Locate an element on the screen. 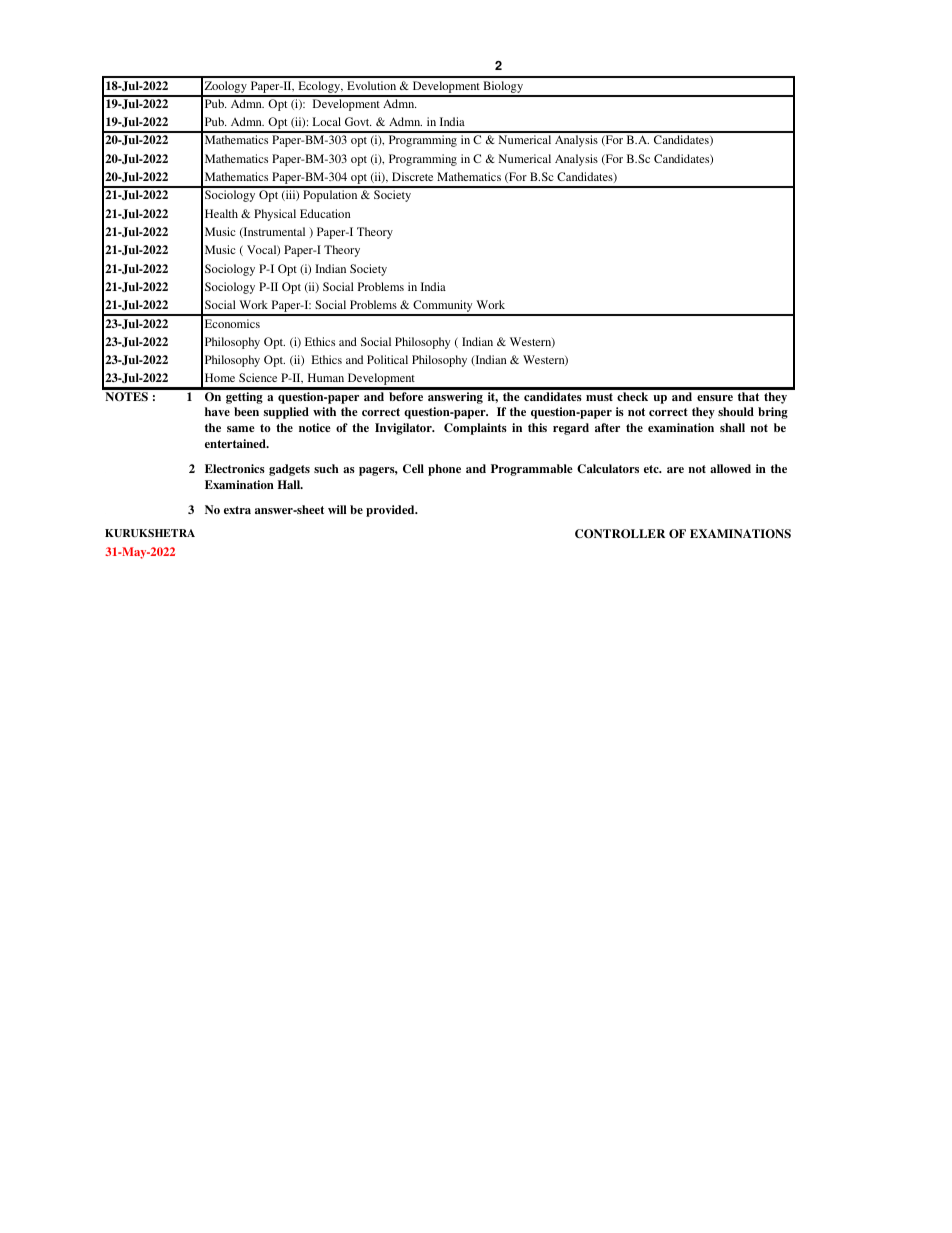  Physical is located at coordinates (275, 215).
